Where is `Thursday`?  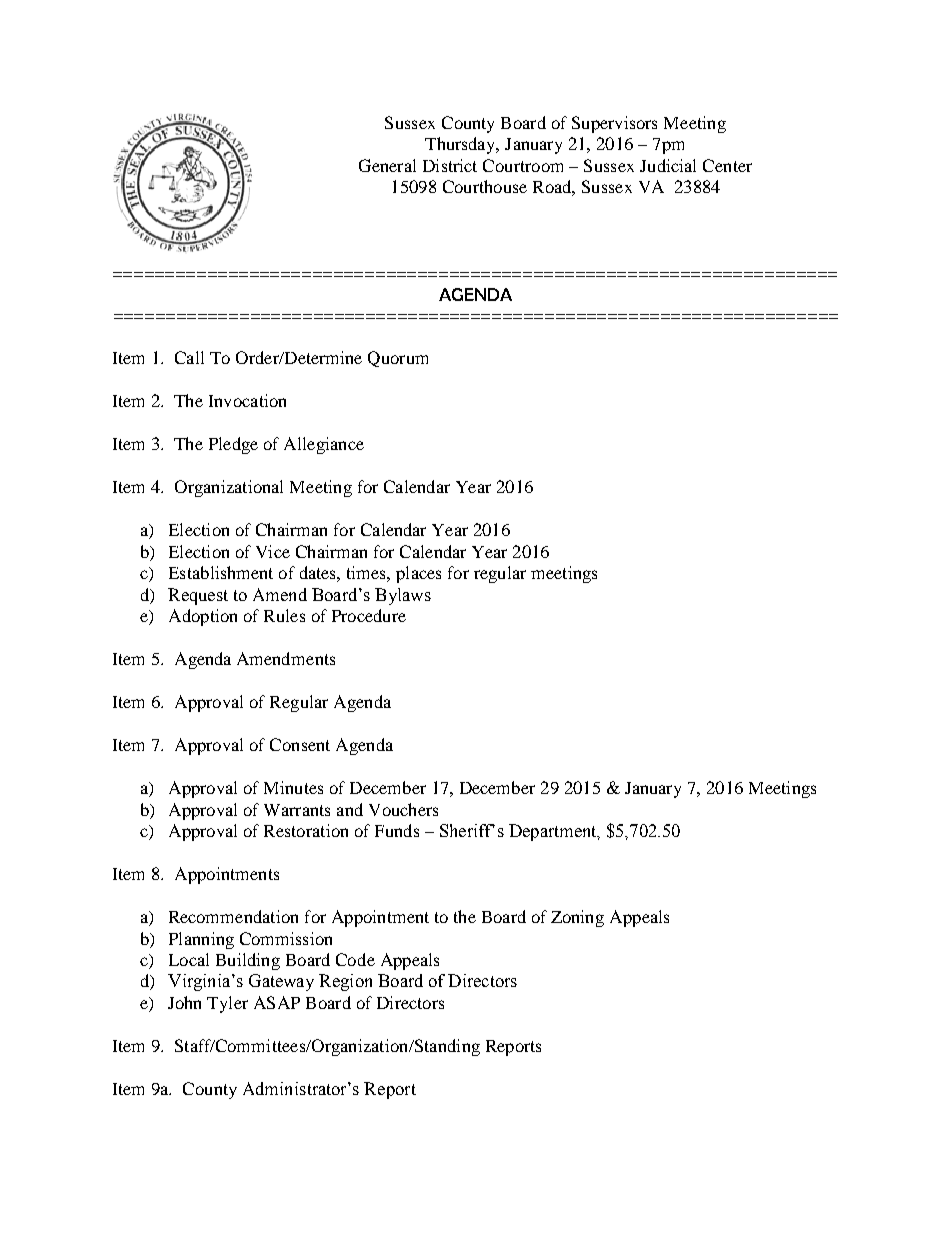 Thursday is located at coordinates (461, 145).
